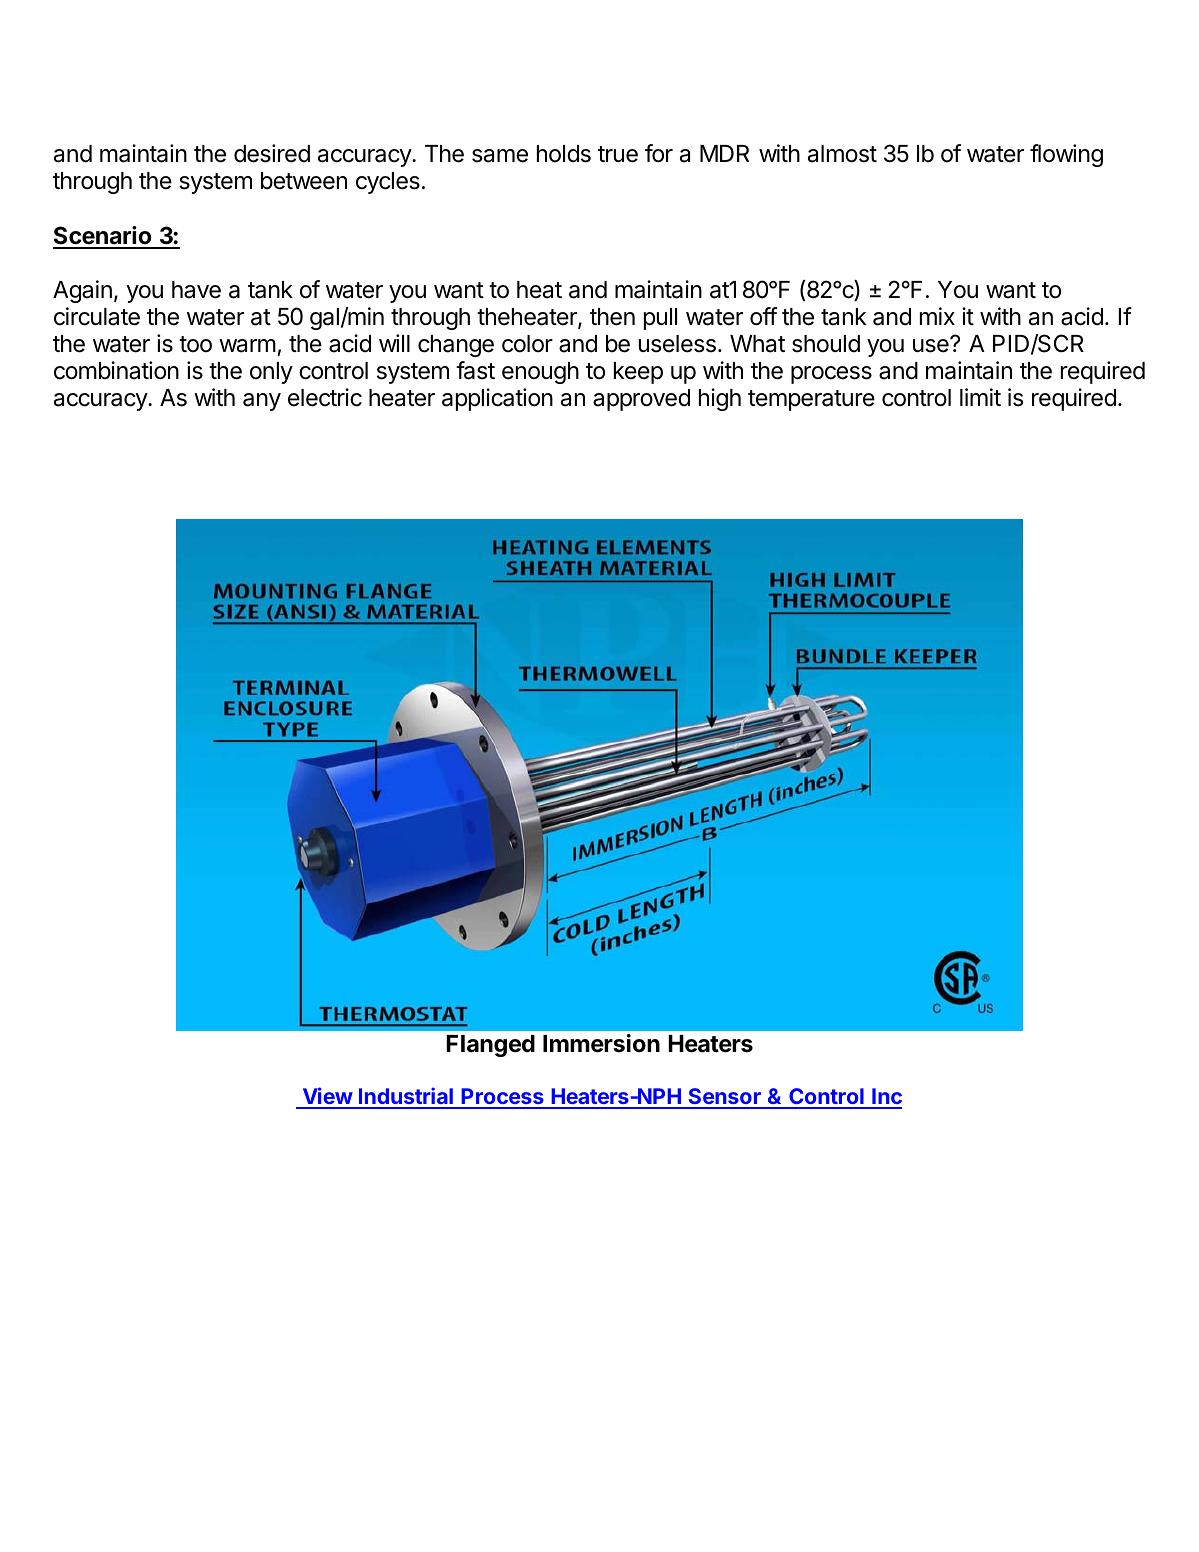  Describe the element at coordinates (980, 397) in the screenshot. I see `limit` at that location.
